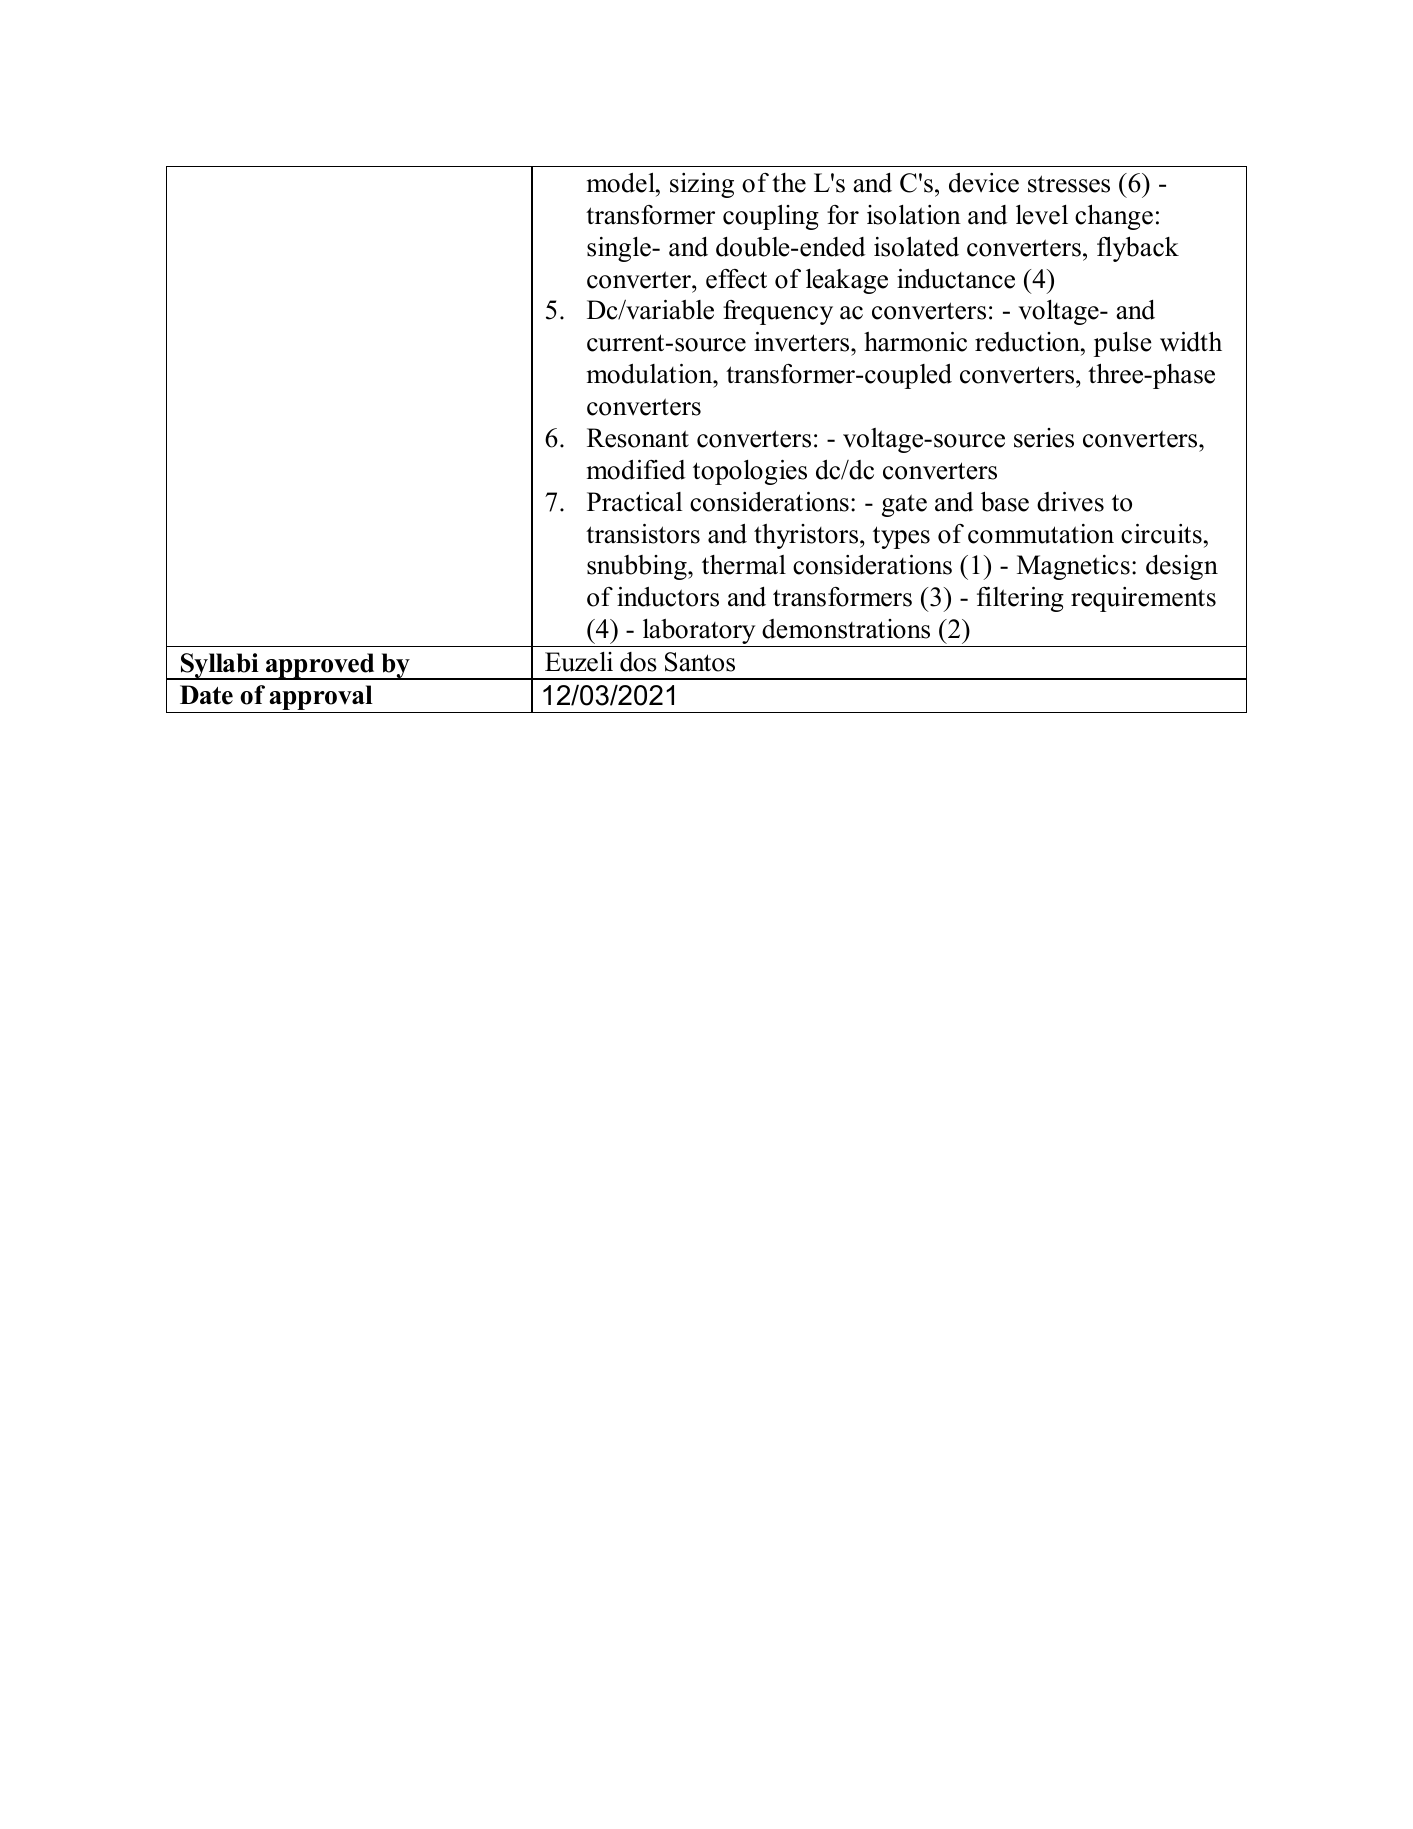 This screenshot has height=1829, width=1413. What do you see at coordinates (638, 567) in the screenshot?
I see `snubbing` at bounding box center [638, 567].
